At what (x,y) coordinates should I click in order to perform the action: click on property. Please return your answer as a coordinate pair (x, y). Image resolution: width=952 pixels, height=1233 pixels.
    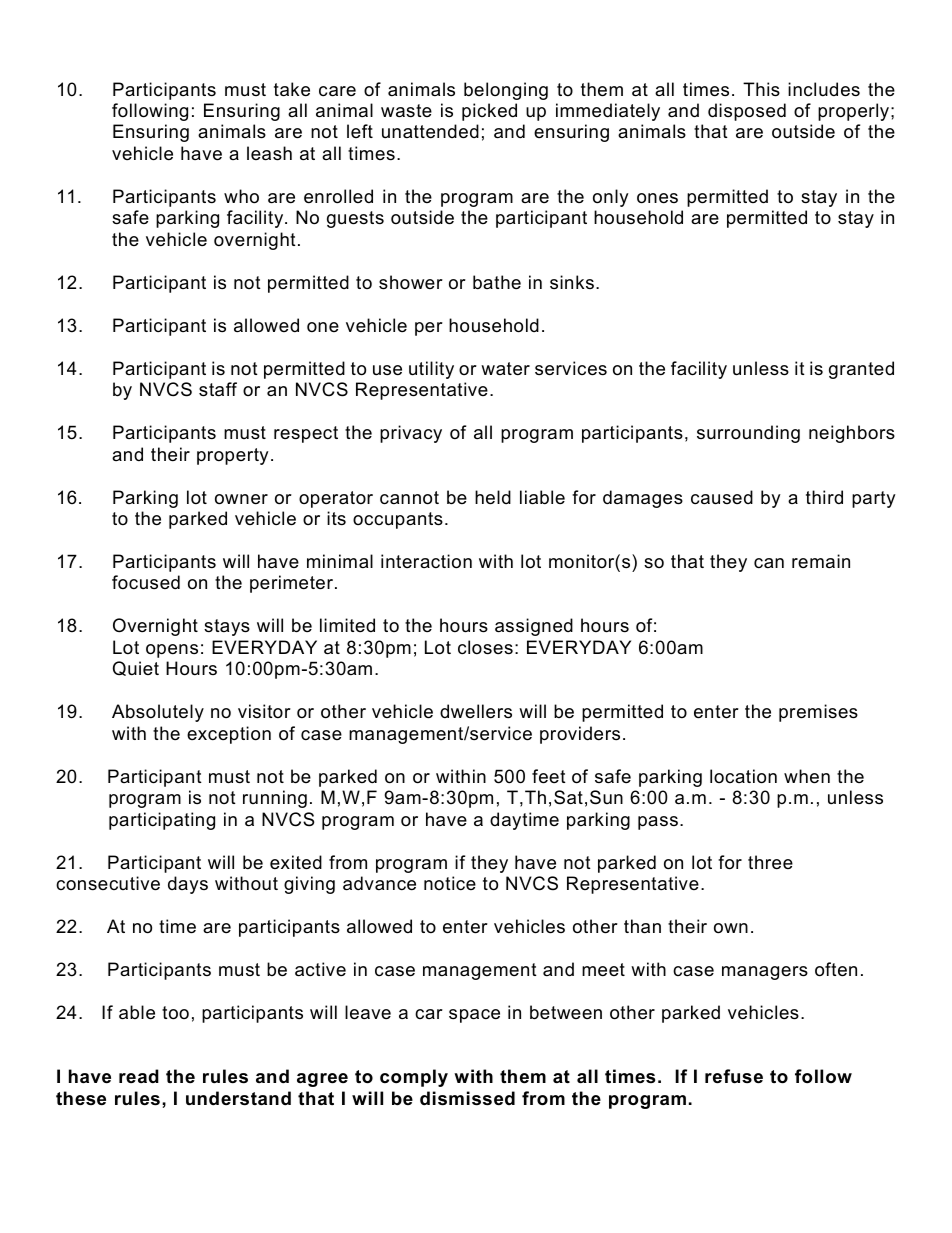
    Looking at the image, I should click on (233, 456).
